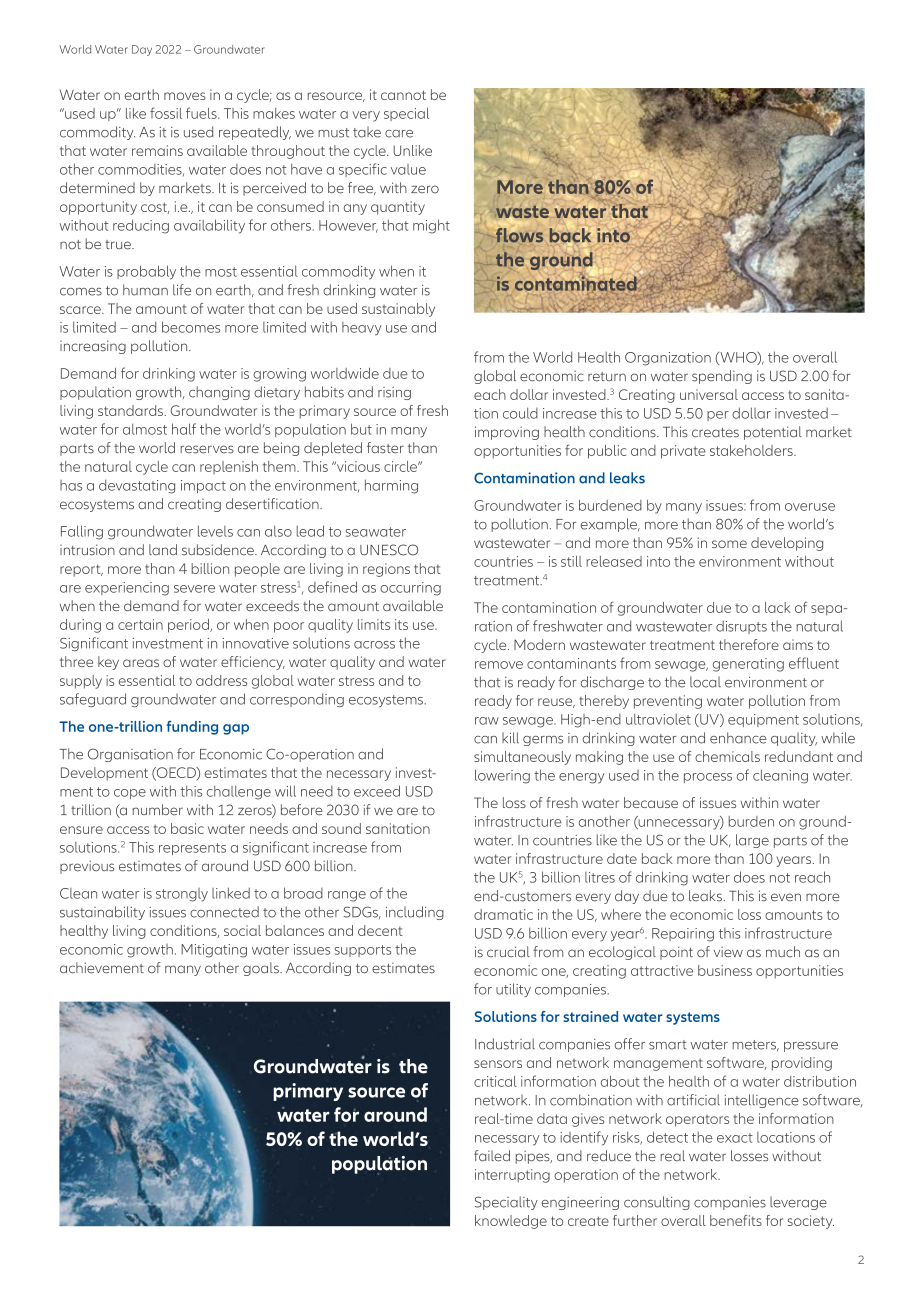 The height and width of the document is (1308, 924). I want to click on circle, so click(401, 466).
